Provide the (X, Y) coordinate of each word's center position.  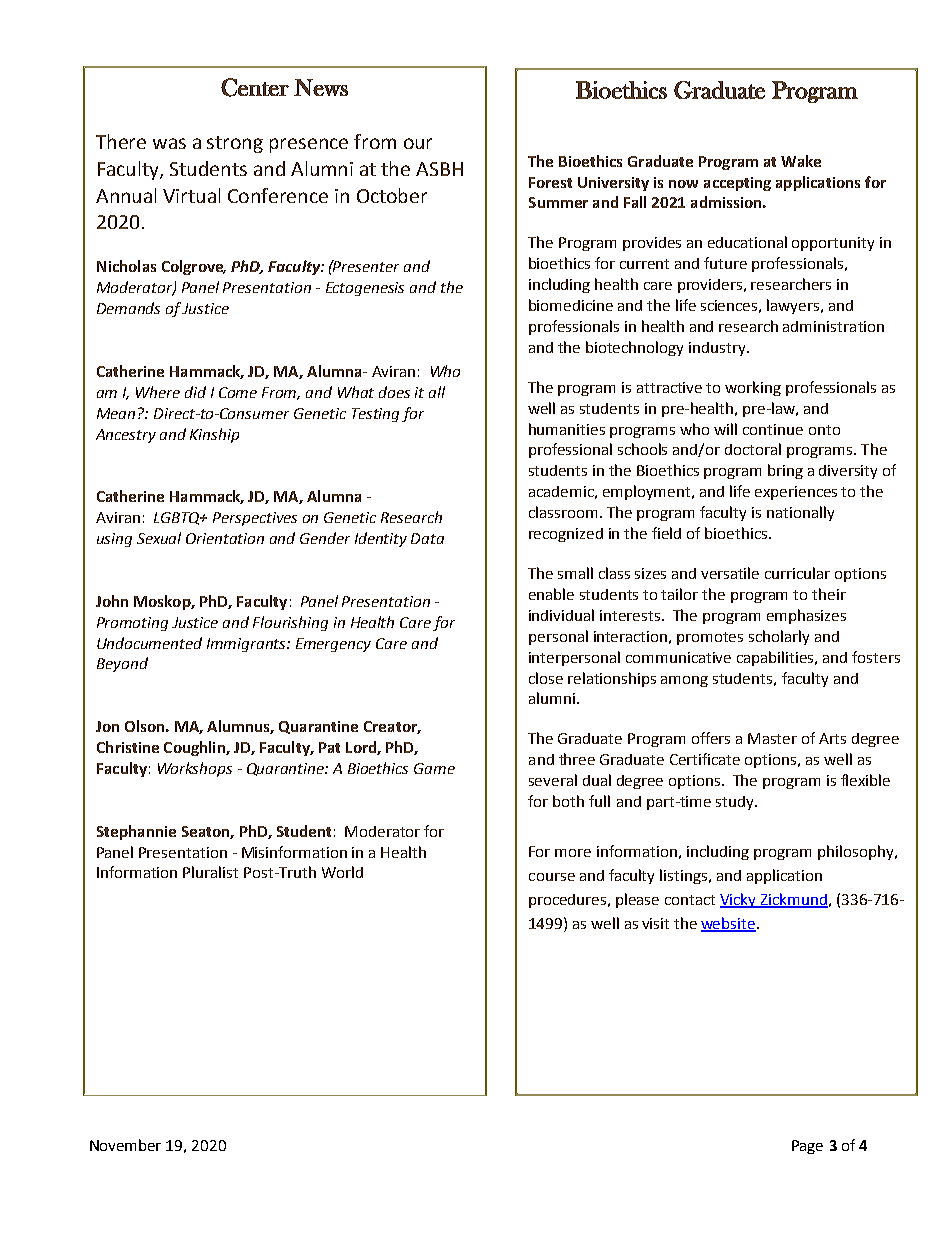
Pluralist (210, 872)
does (394, 392)
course (552, 877)
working (753, 388)
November (125, 1145)
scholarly (779, 637)
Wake (801, 161)
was (169, 143)
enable (551, 594)
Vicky (739, 900)
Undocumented (149, 643)
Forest (550, 182)
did (195, 392)
